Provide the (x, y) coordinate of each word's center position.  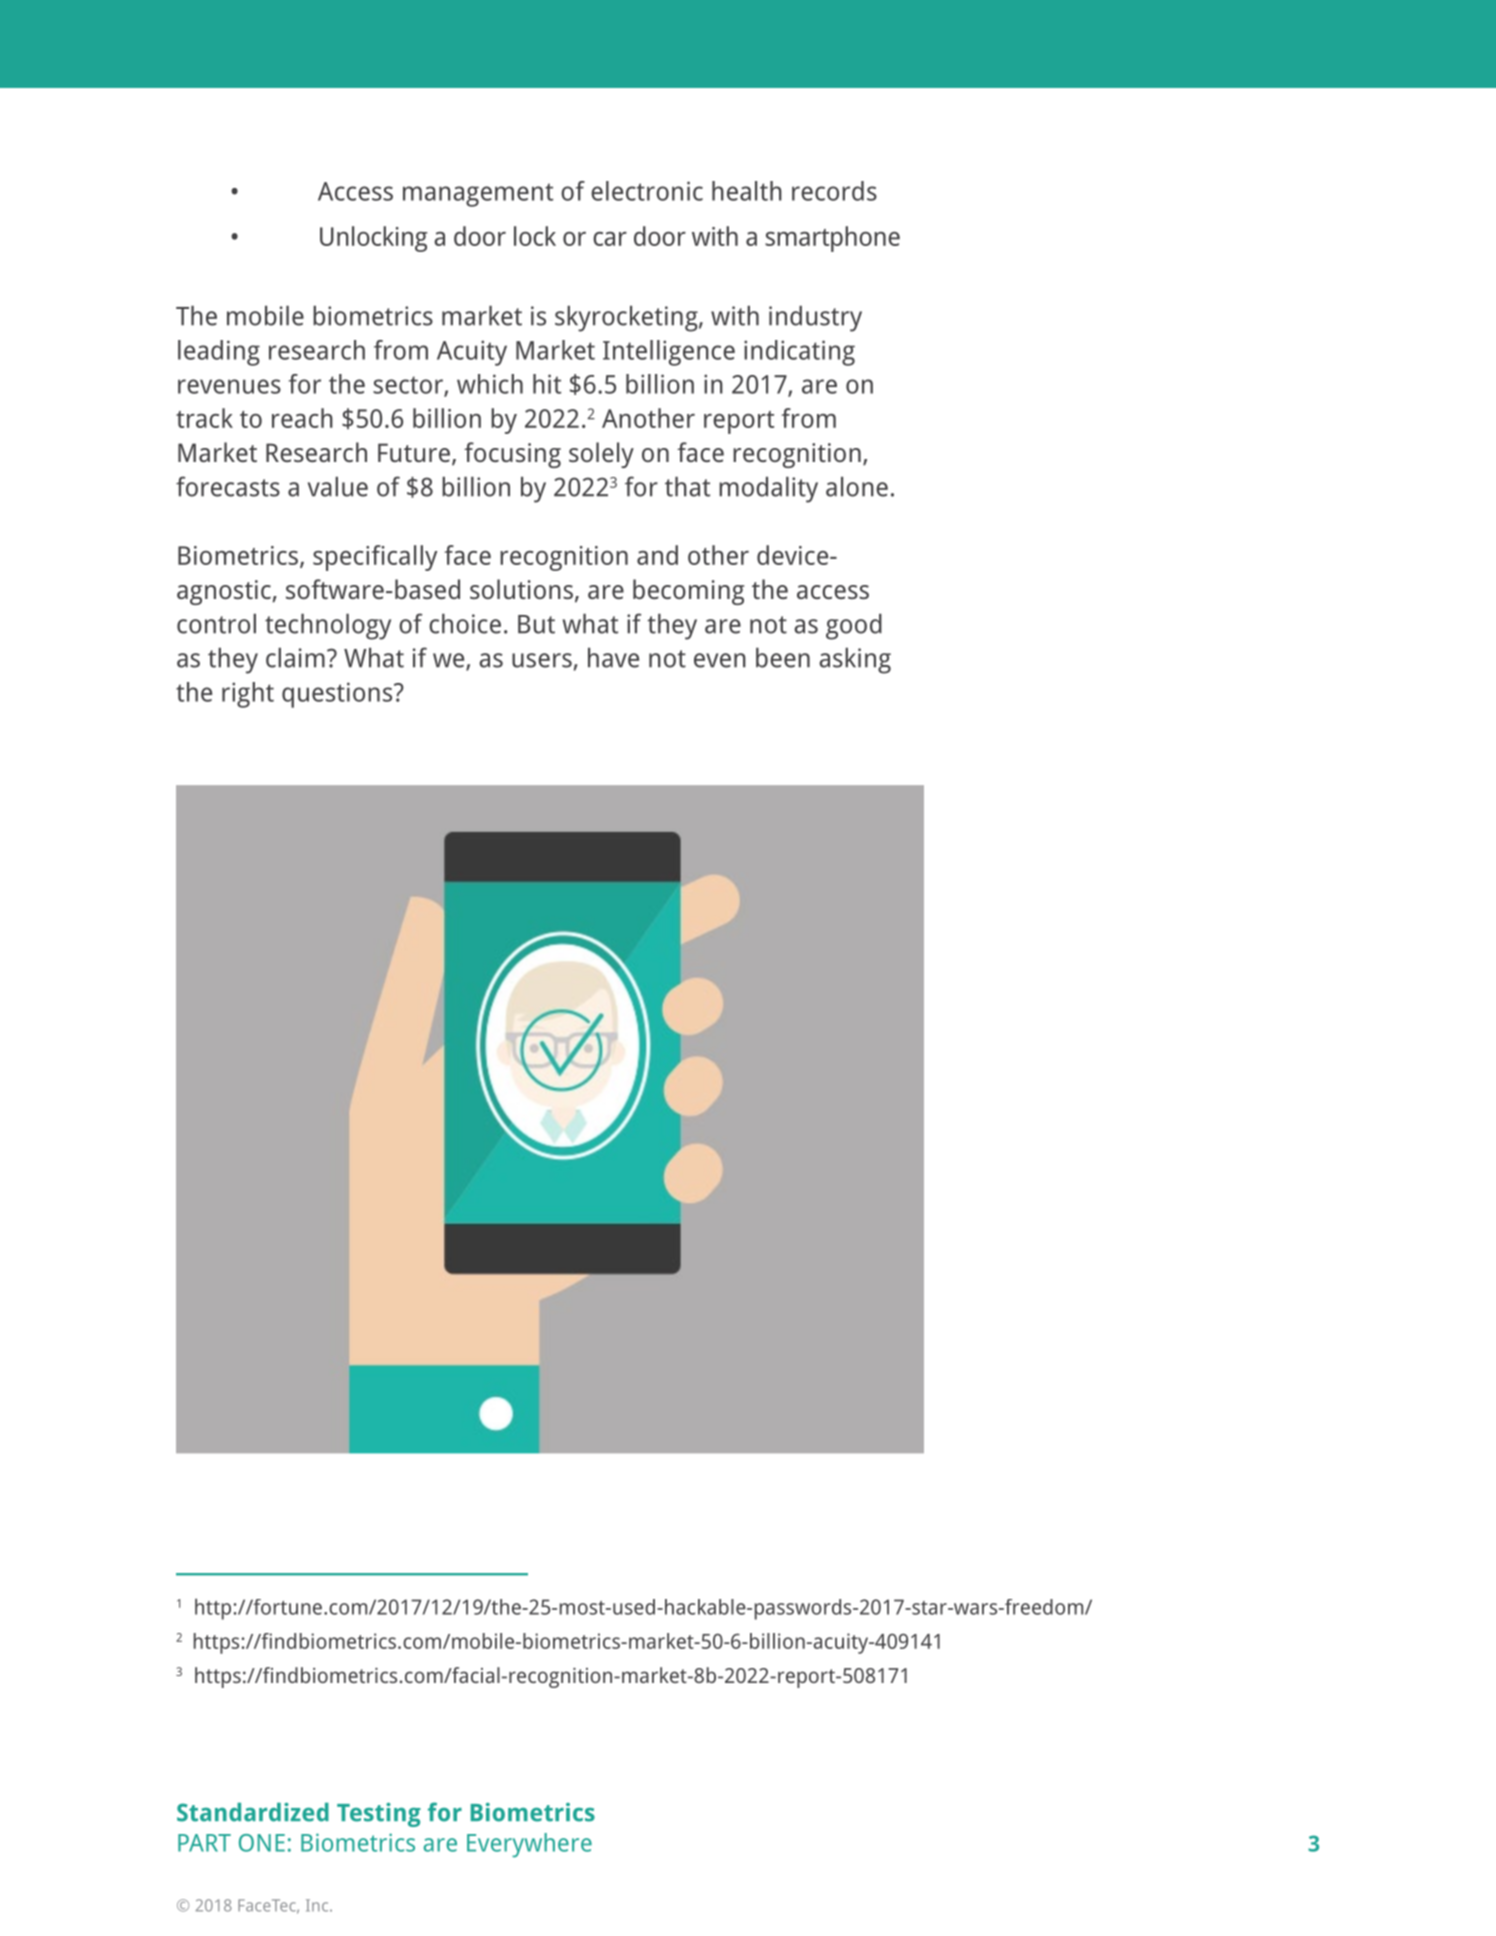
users (542, 660)
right (248, 695)
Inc (318, 1905)
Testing (379, 1815)
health (747, 191)
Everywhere (529, 1845)
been (783, 658)
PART (204, 1843)
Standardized (253, 1812)
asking (855, 661)
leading (219, 353)
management (478, 195)
